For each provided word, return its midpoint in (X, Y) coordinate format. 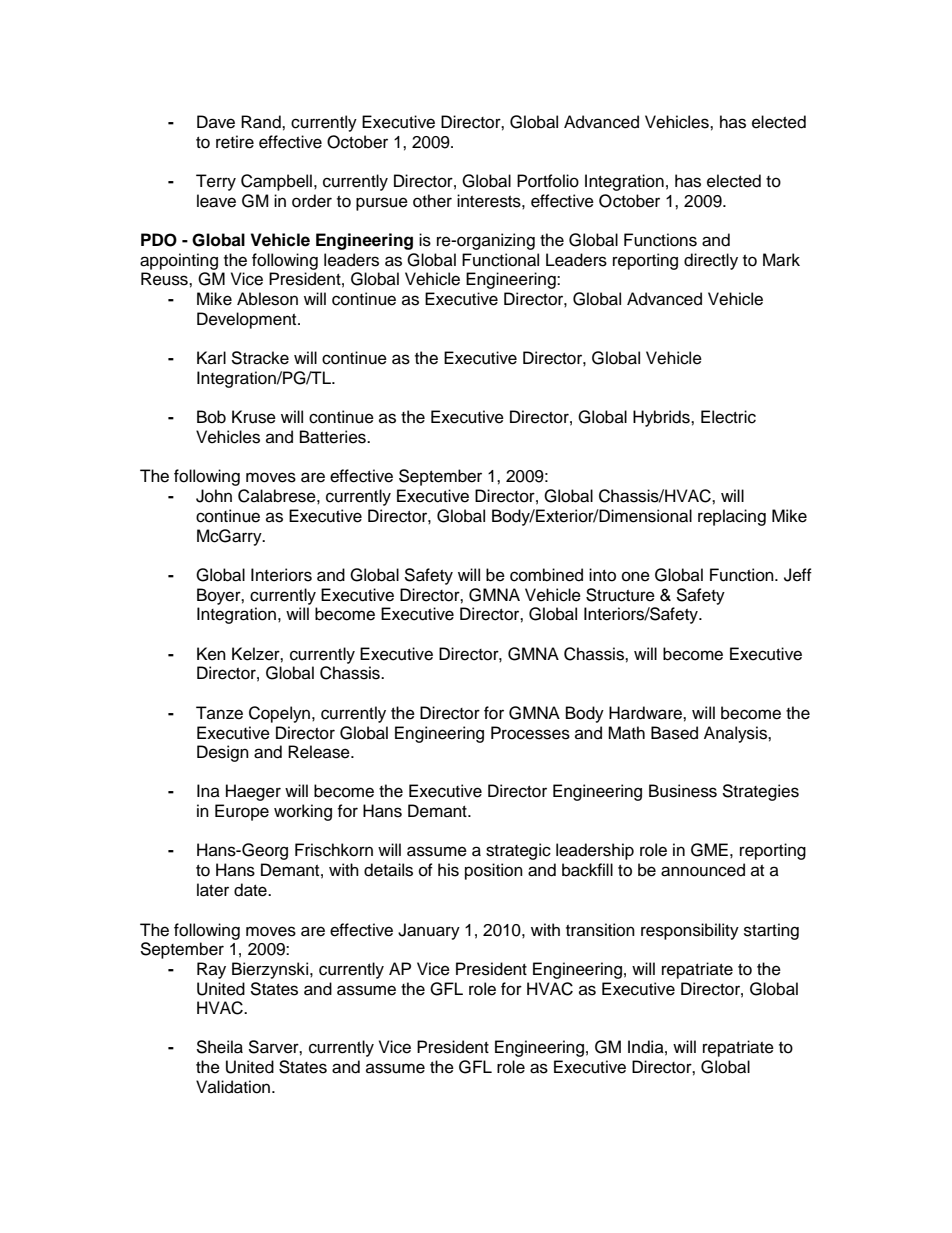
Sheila (219, 1047)
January (429, 931)
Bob (211, 417)
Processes (530, 733)
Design (223, 753)
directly (711, 261)
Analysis (736, 734)
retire (235, 142)
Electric (728, 417)
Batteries (334, 437)
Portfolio (548, 181)
